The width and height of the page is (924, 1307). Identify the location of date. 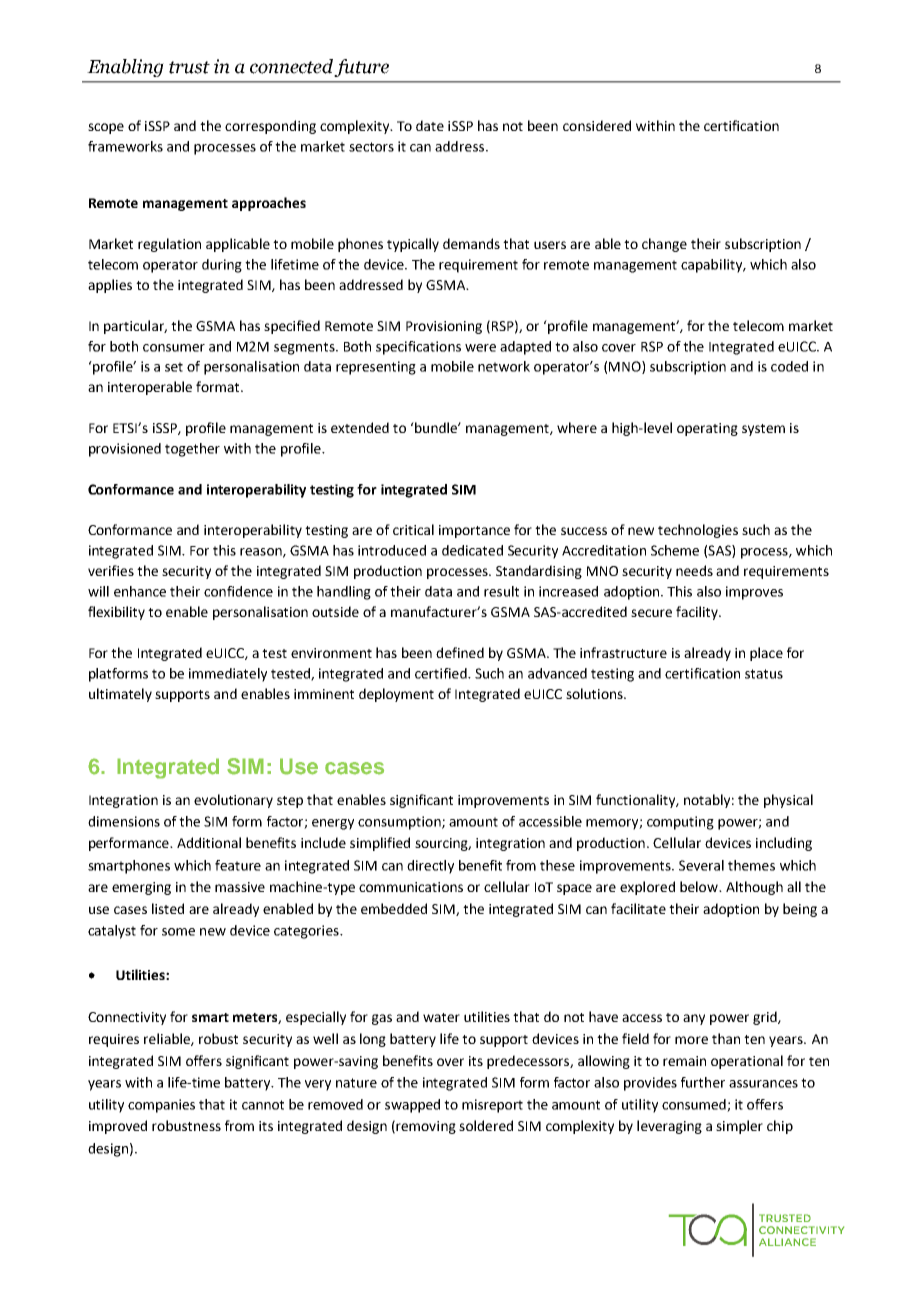
(430, 125).
